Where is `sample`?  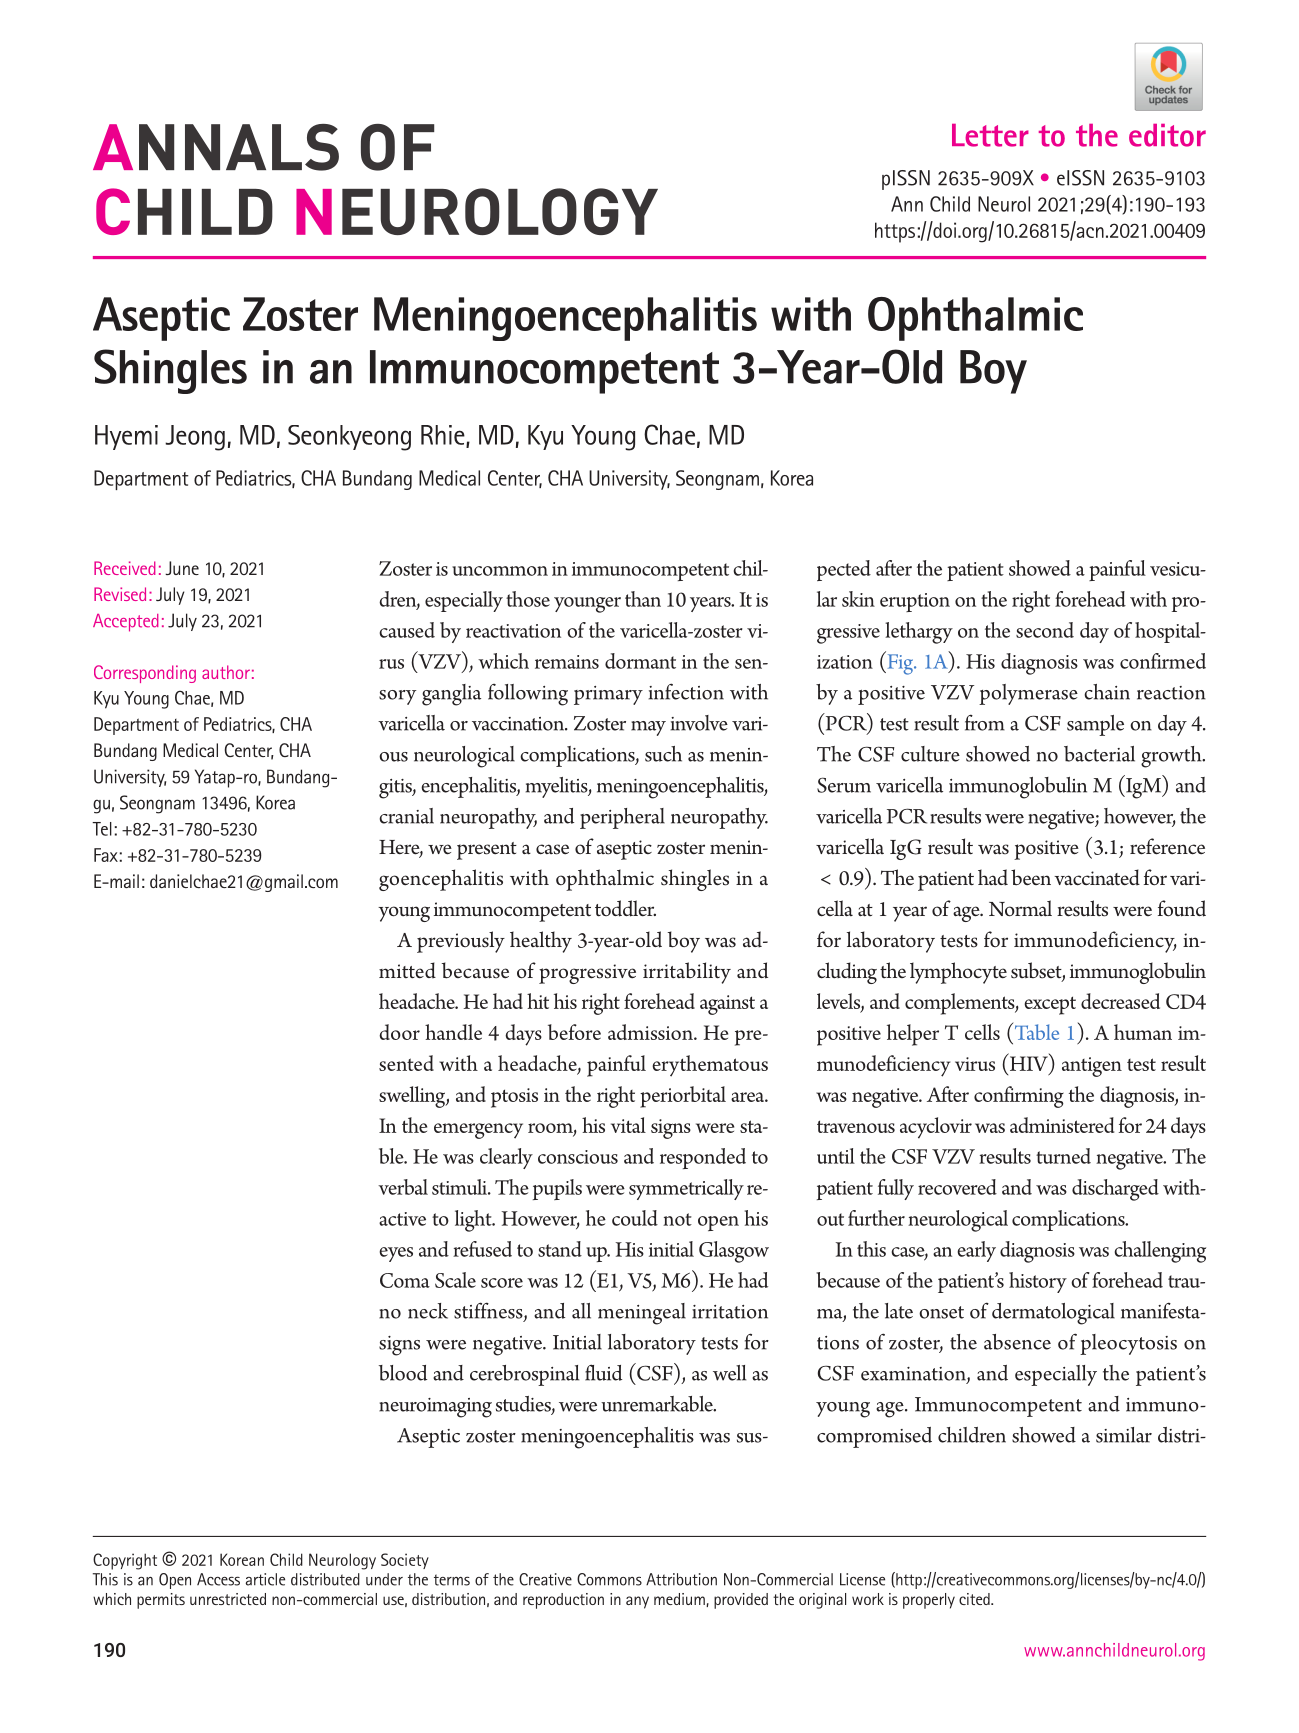
sample is located at coordinates (1095, 725).
